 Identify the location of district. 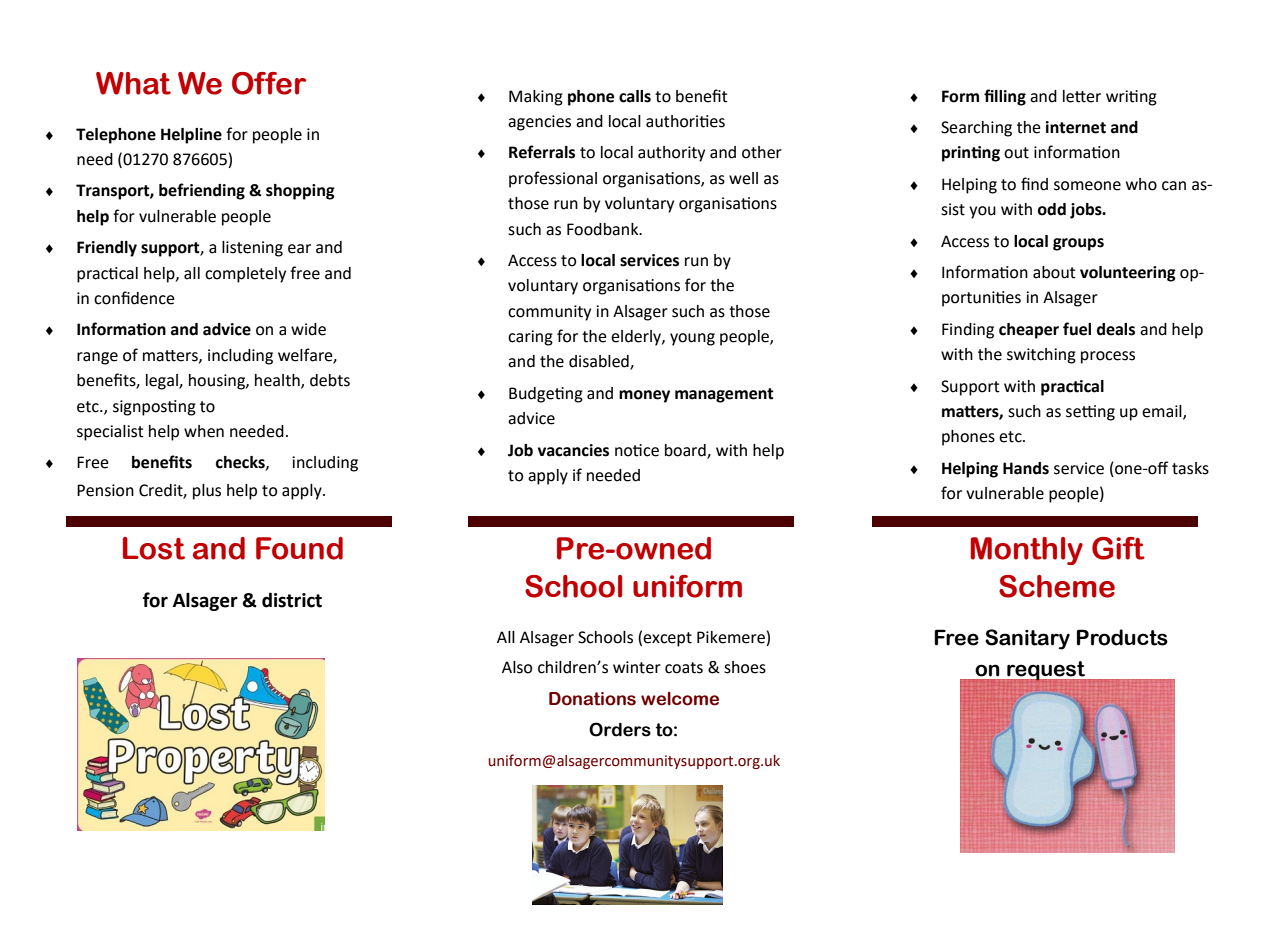
(292, 600).
